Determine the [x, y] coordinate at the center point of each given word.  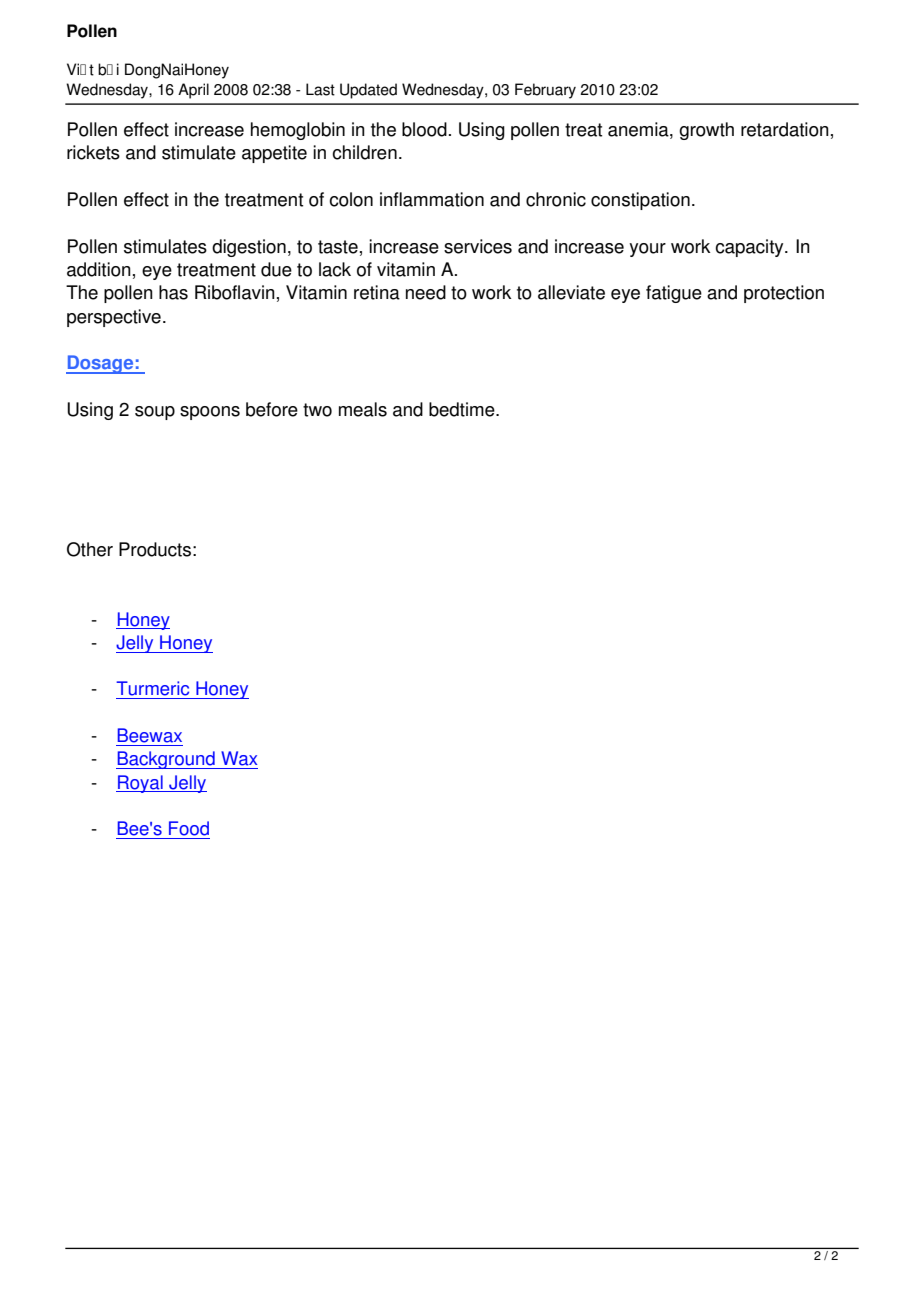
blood [424, 129]
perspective [114, 318]
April [193, 91]
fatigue [674, 294]
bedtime [463, 409]
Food [189, 828]
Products [155, 549]
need [426, 292]
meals [363, 409]
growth [706, 131]
